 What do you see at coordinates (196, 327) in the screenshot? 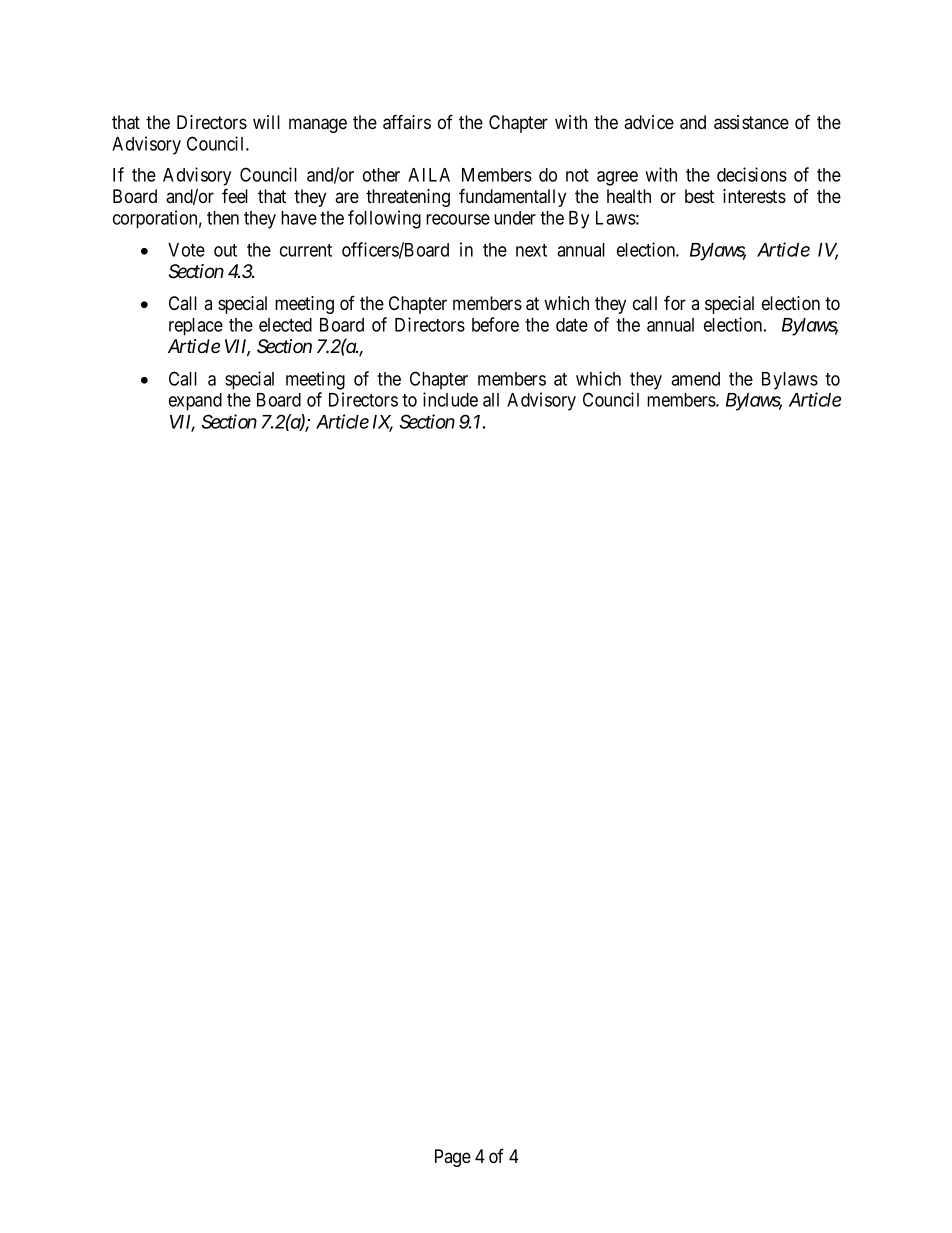
I see `replace` at bounding box center [196, 327].
